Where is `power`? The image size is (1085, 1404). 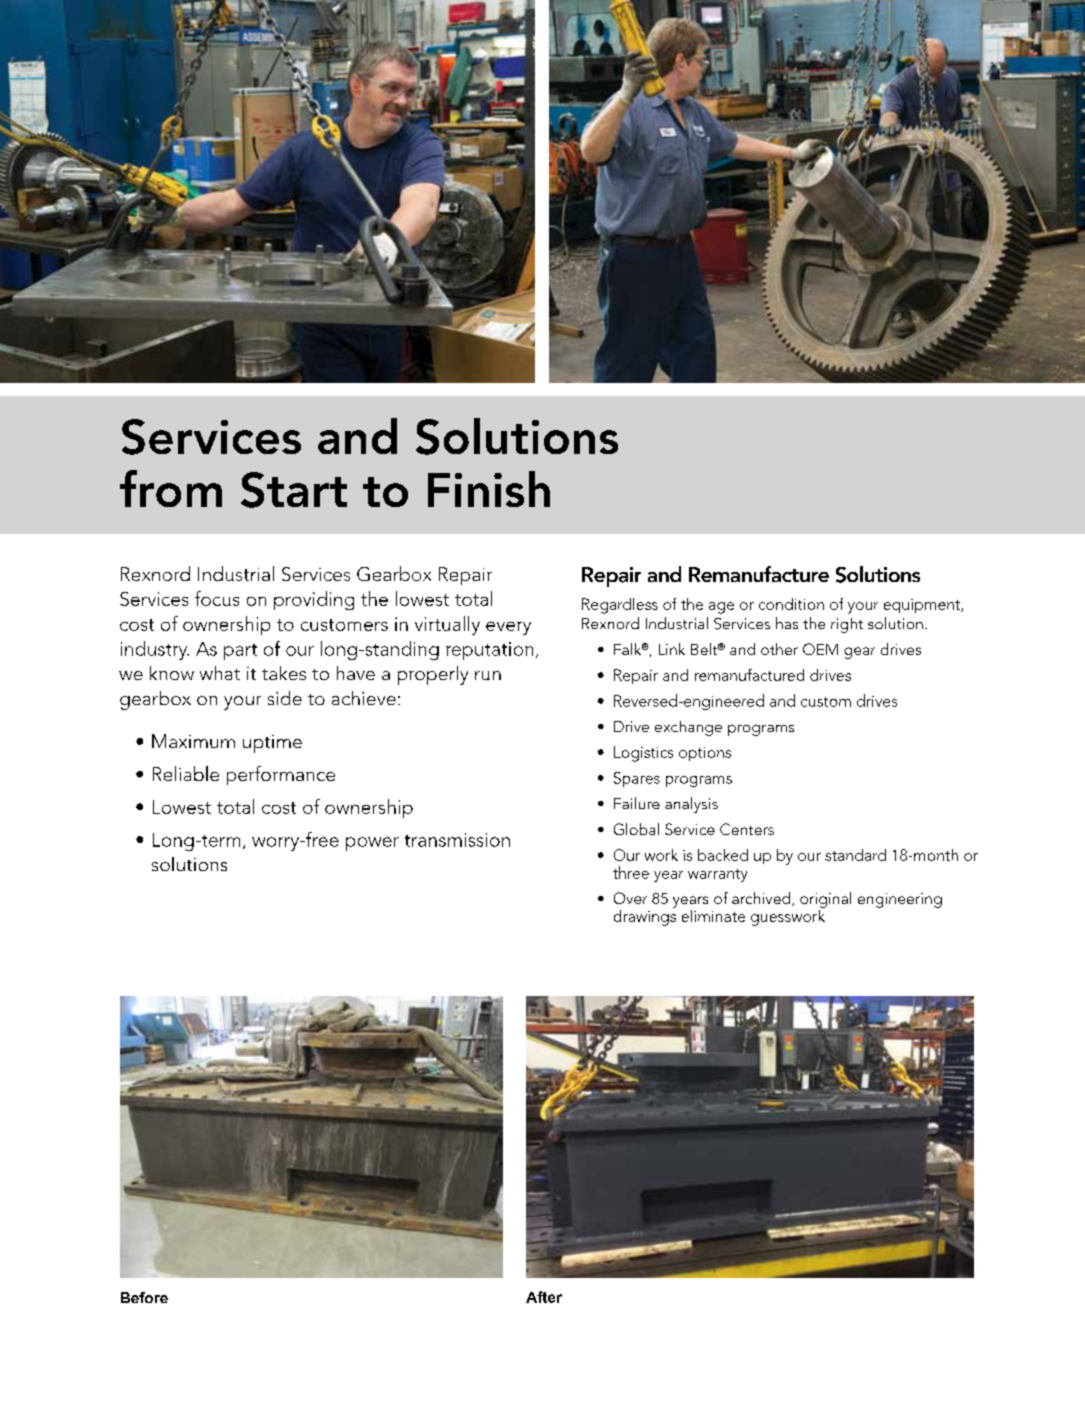
power is located at coordinates (372, 844).
